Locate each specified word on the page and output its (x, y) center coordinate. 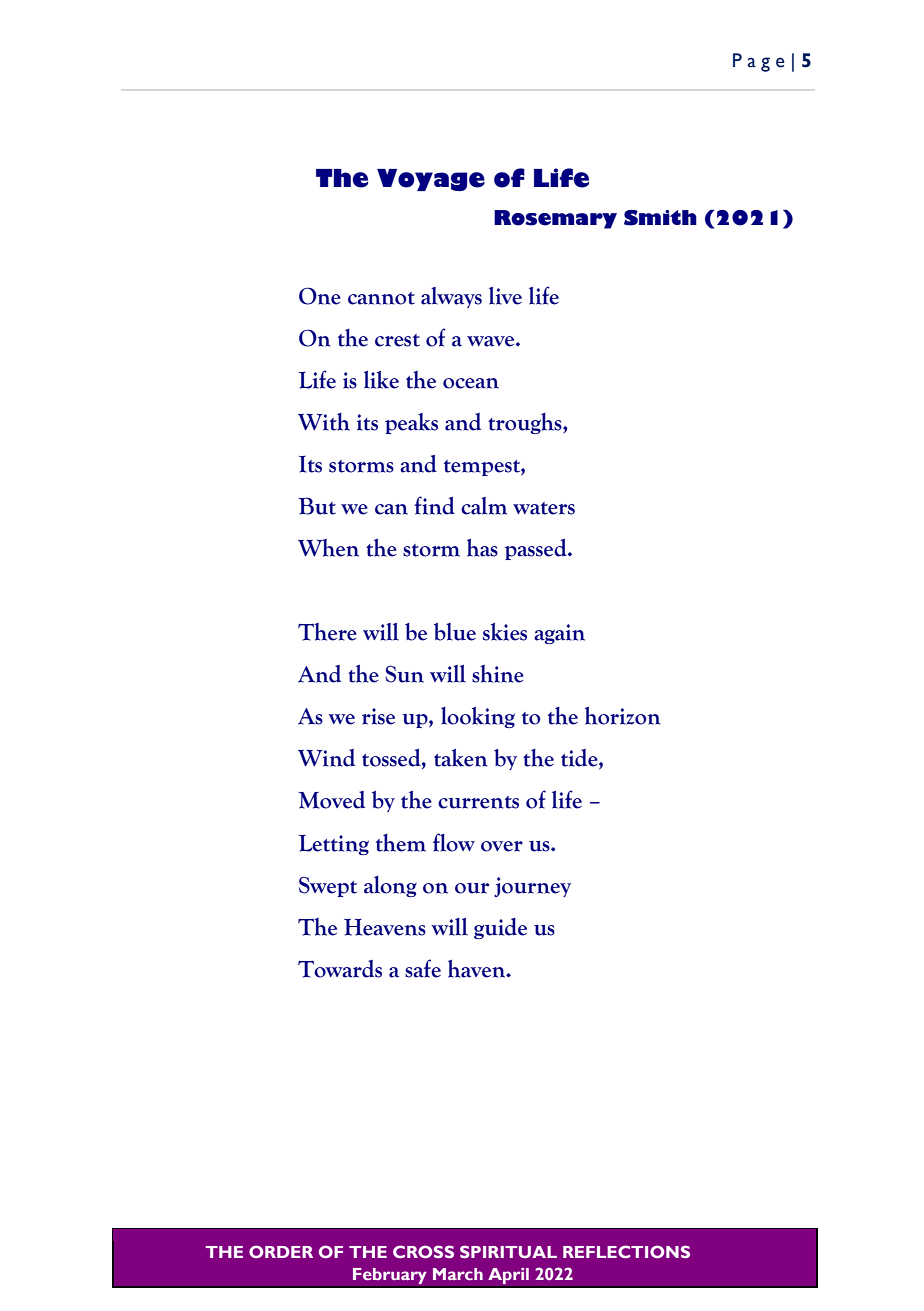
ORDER (281, 1251)
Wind (326, 758)
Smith (660, 218)
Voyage (431, 180)
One (320, 296)
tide (580, 759)
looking (478, 717)
